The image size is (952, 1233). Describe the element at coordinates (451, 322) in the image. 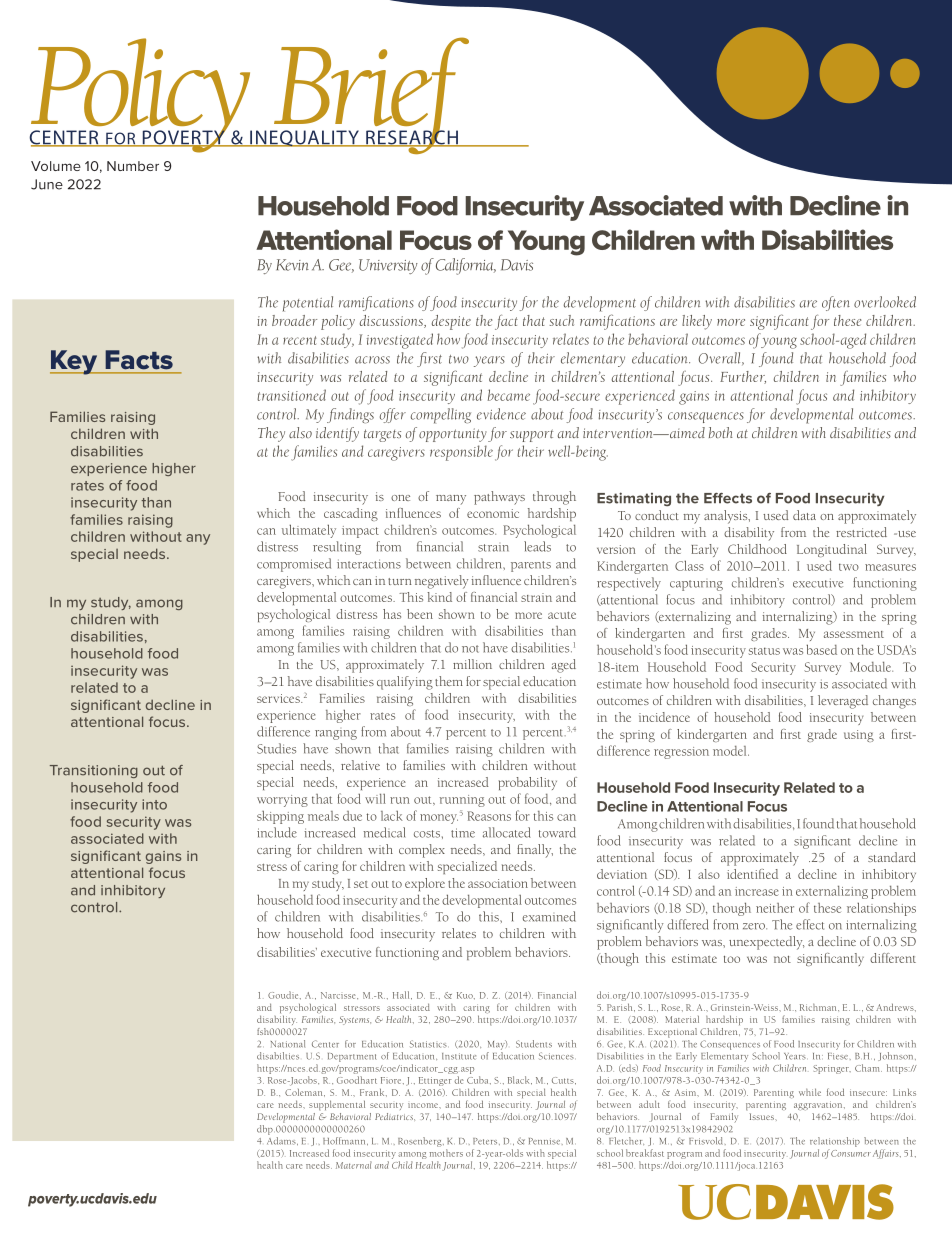

I see `despite` at that location.
